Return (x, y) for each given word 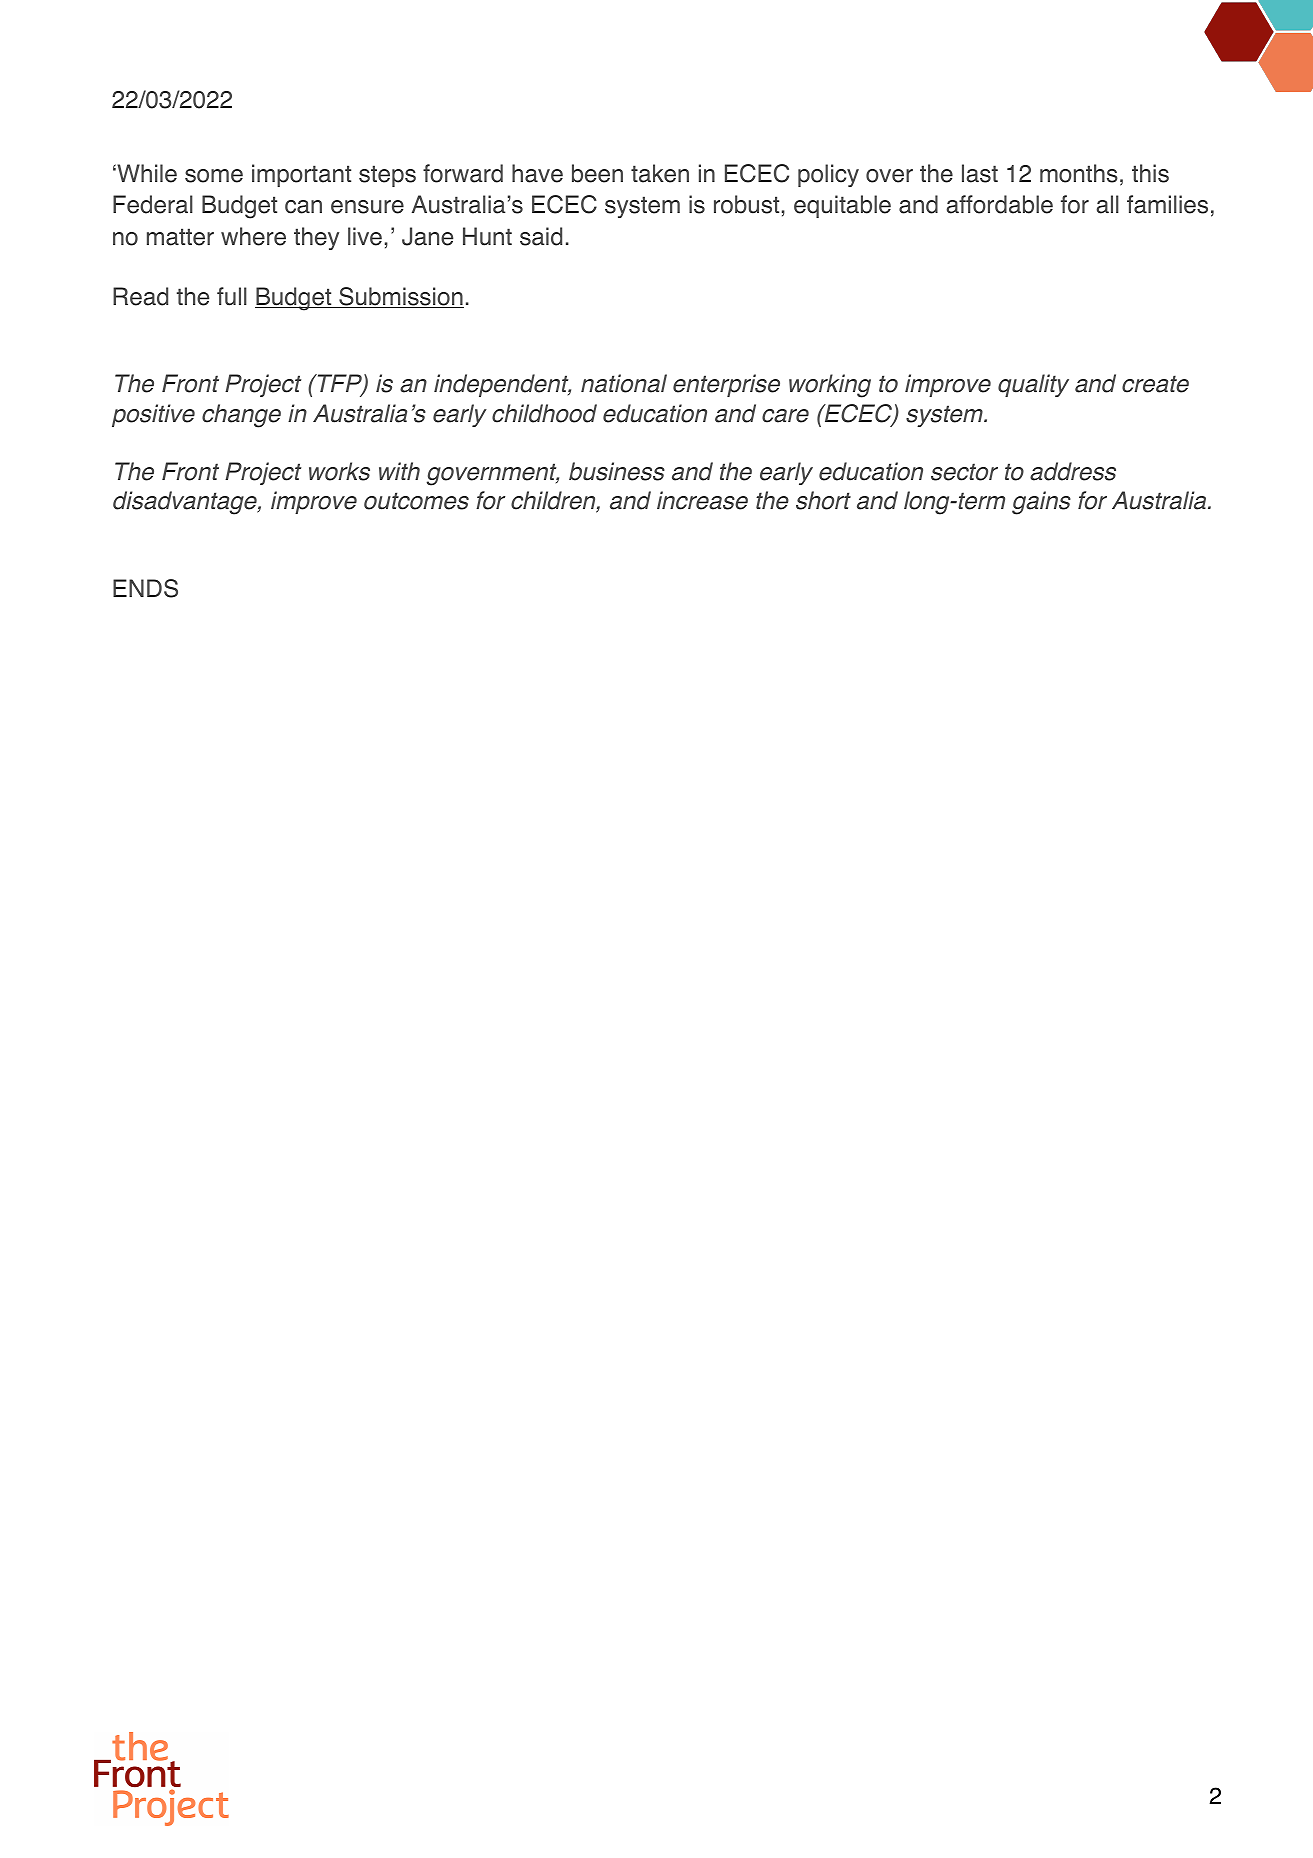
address (1073, 471)
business (617, 471)
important (301, 175)
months (1079, 173)
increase (702, 500)
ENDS (145, 588)
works (339, 471)
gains (1041, 503)
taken (660, 173)
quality (1033, 385)
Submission (400, 297)
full (232, 296)
